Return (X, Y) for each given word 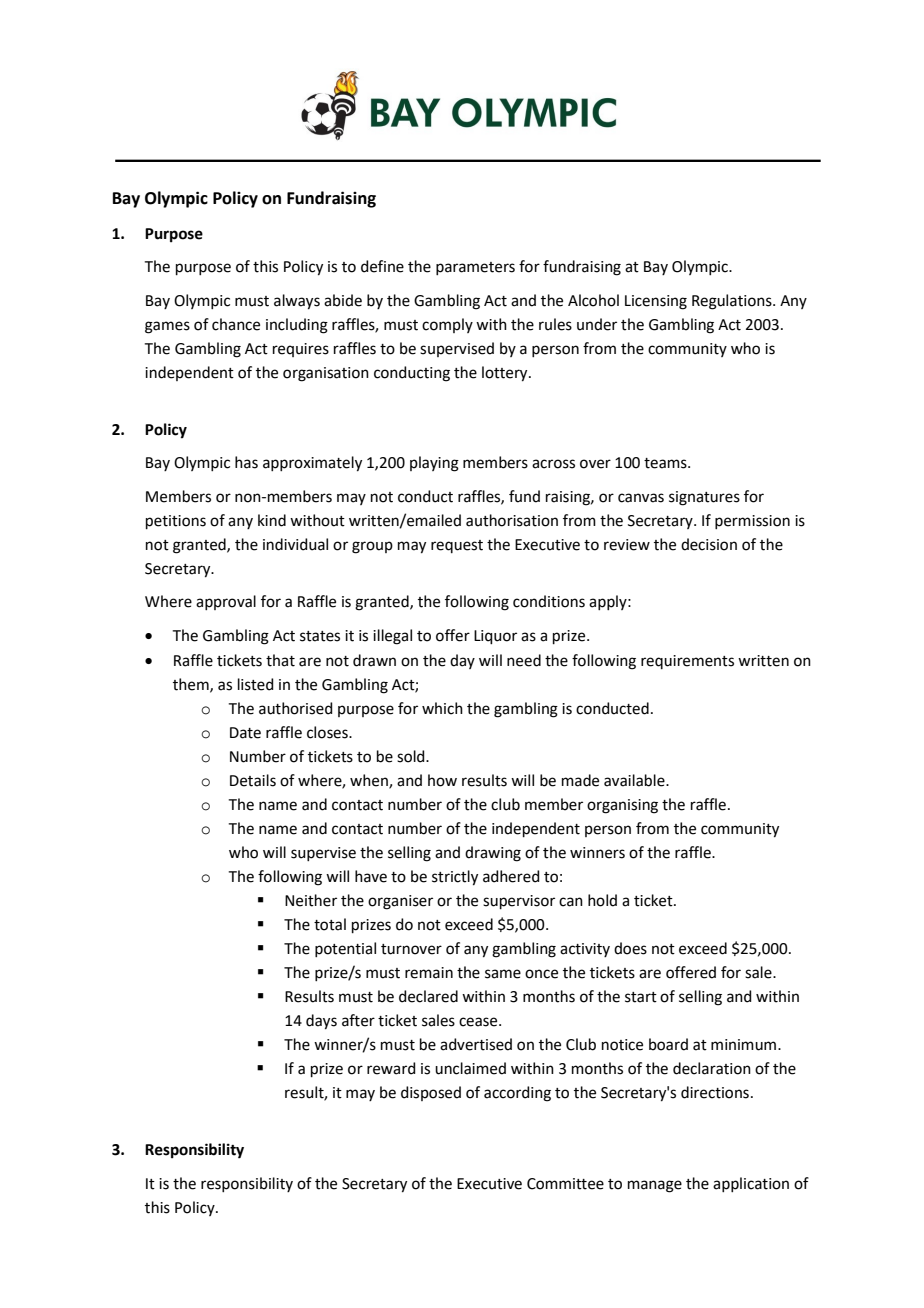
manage (655, 1186)
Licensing (656, 302)
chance (236, 324)
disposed (431, 1093)
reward (391, 1068)
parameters (475, 268)
